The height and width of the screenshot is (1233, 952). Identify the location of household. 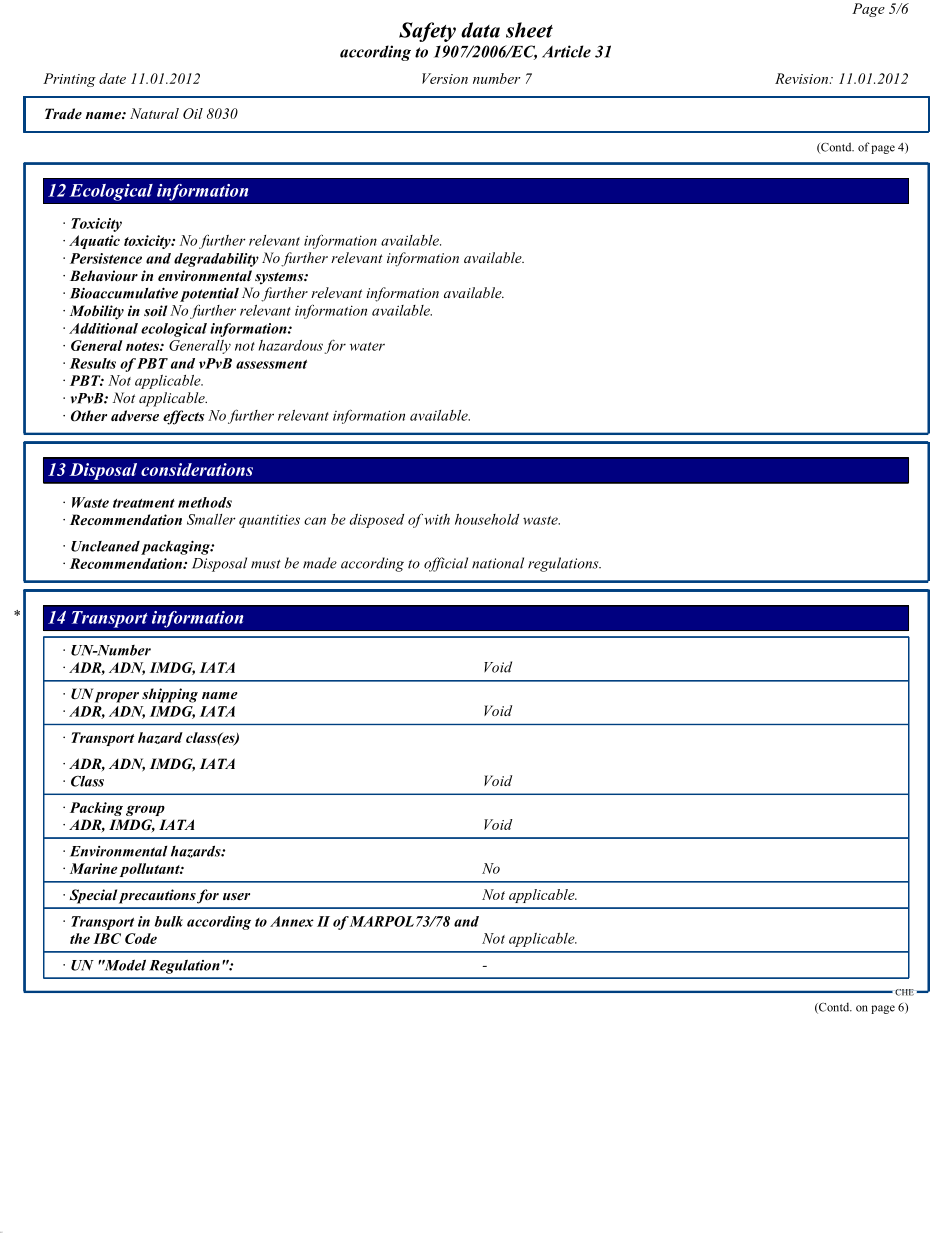
(487, 519).
